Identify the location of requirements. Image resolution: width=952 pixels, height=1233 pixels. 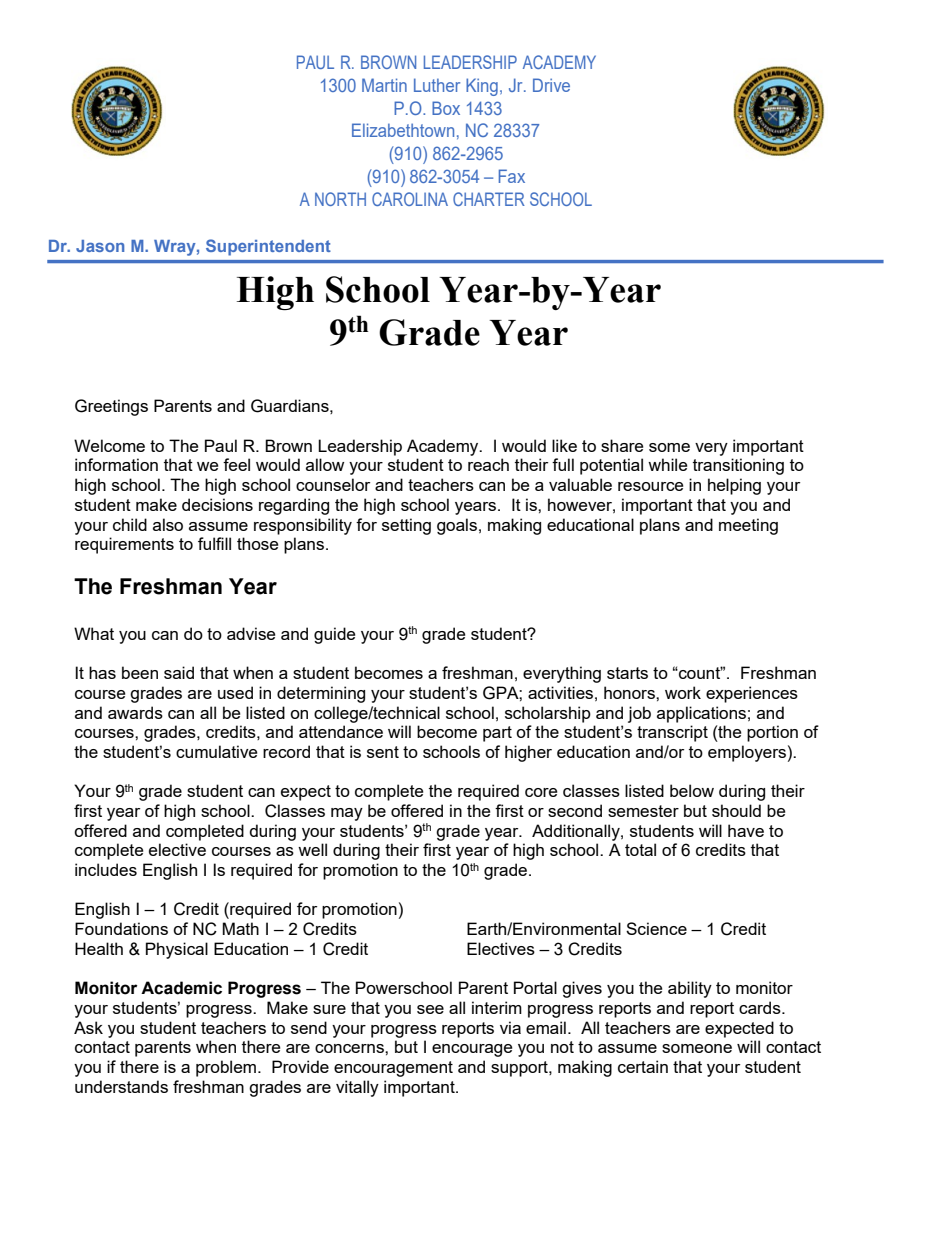
(124, 545).
